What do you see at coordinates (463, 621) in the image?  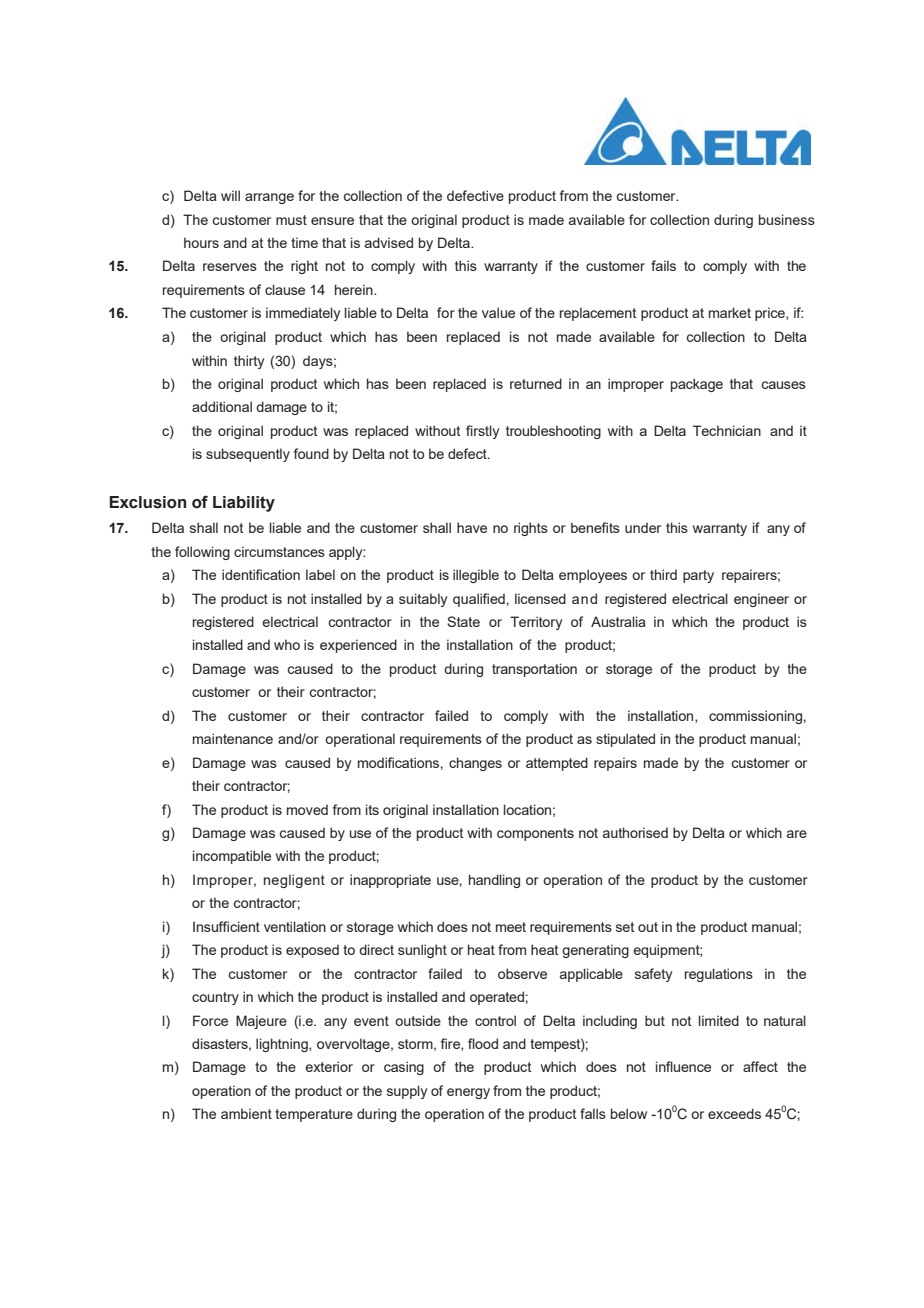 I see `State` at bounding box center [463, 621].
